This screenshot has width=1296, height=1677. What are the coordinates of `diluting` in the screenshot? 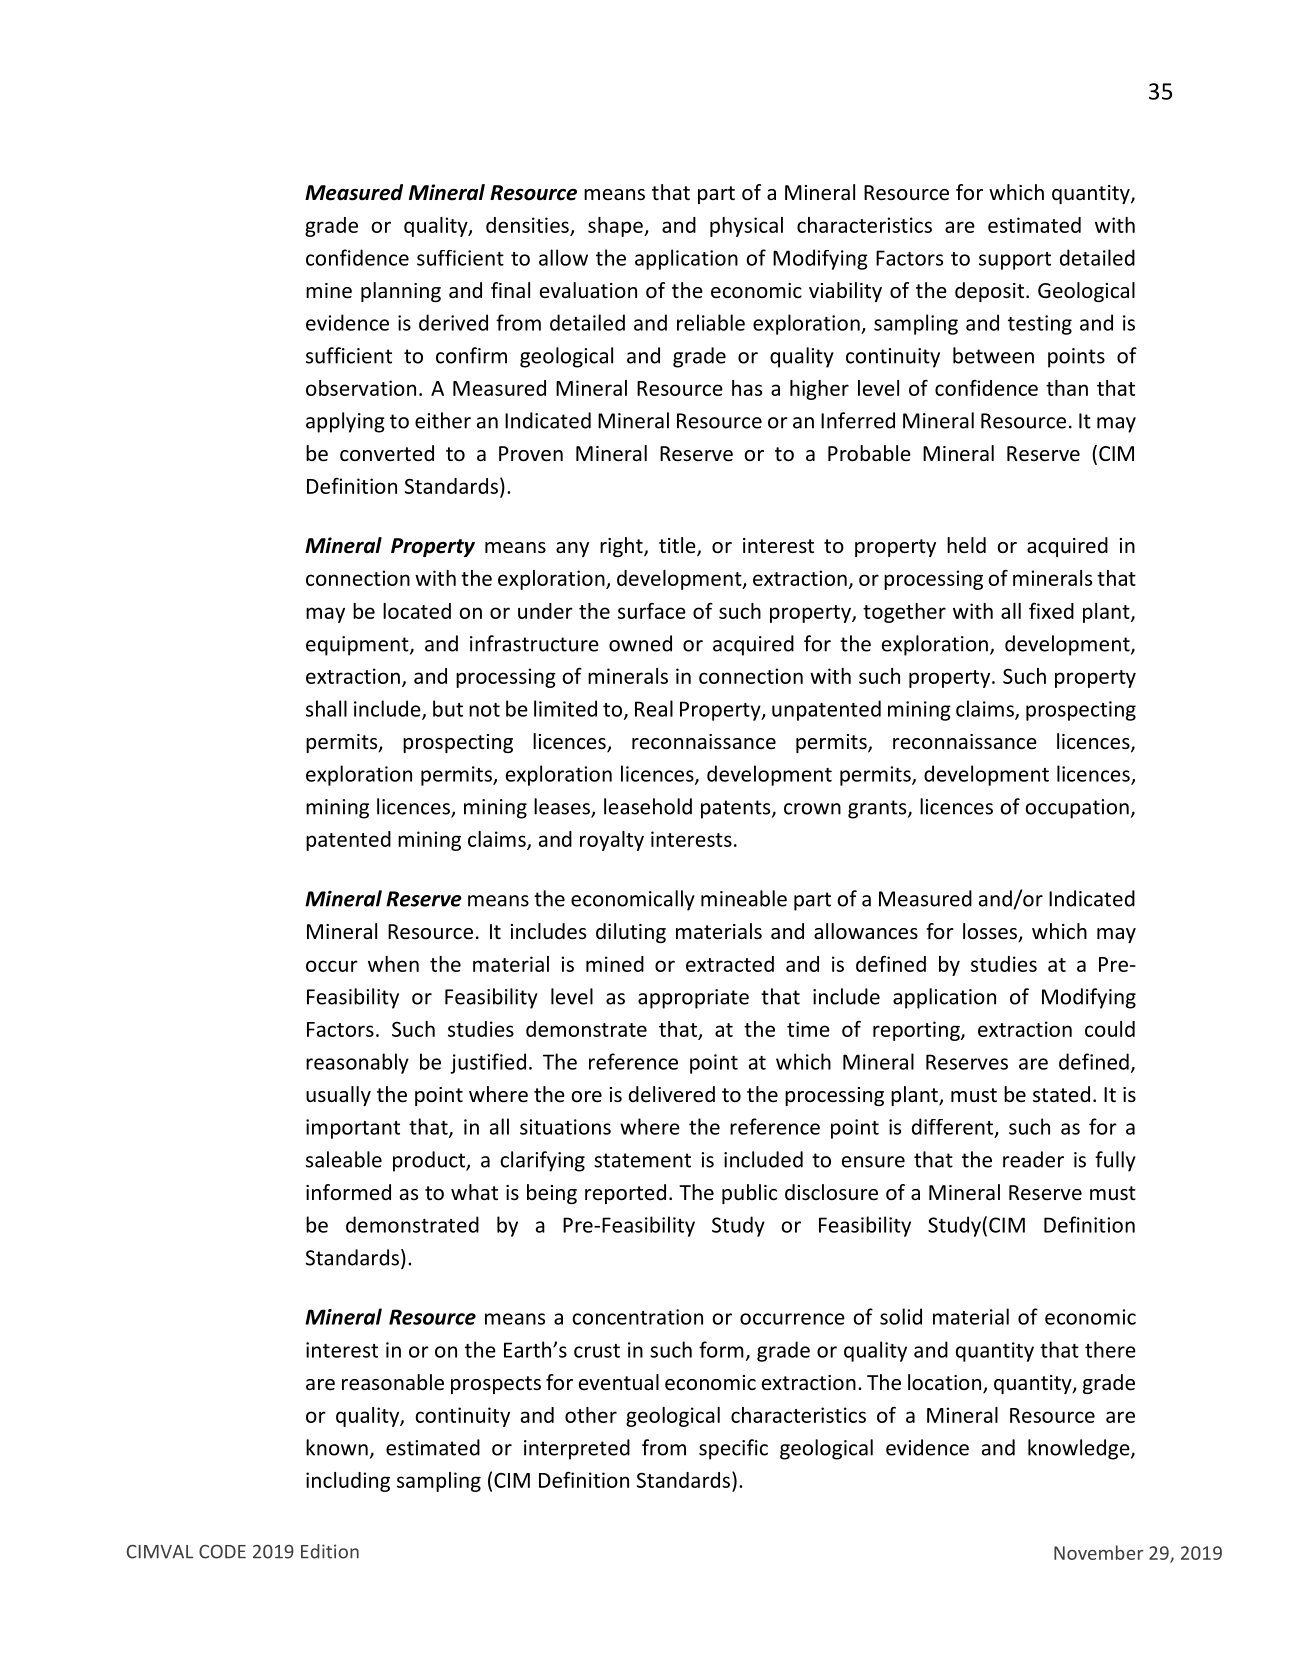 It's located at (631, 933).
